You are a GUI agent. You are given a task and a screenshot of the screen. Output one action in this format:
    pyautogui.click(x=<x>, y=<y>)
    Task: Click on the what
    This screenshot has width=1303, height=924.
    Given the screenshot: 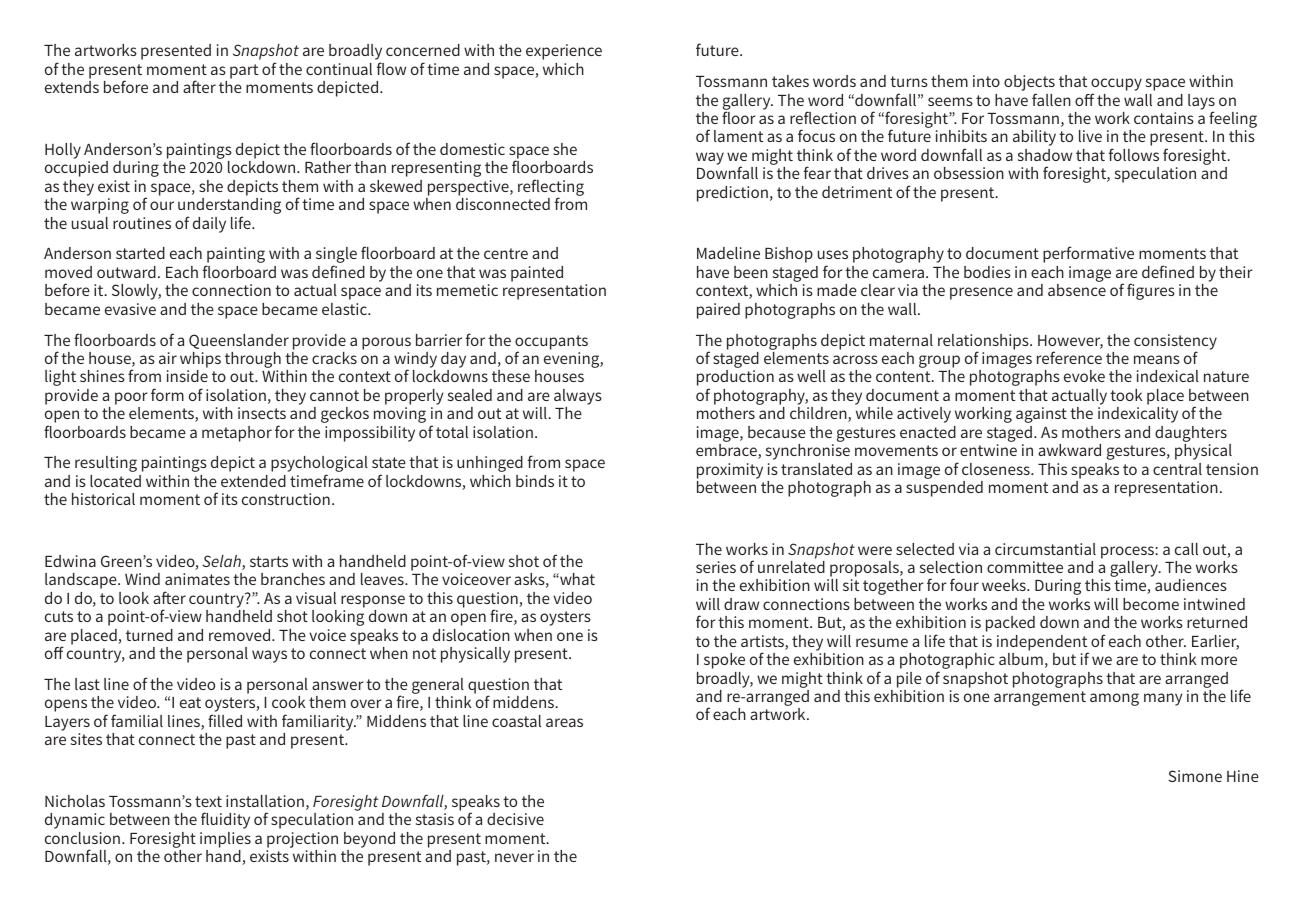 What is the action you would take?
    pyautogui.click(x=576, y=579)
